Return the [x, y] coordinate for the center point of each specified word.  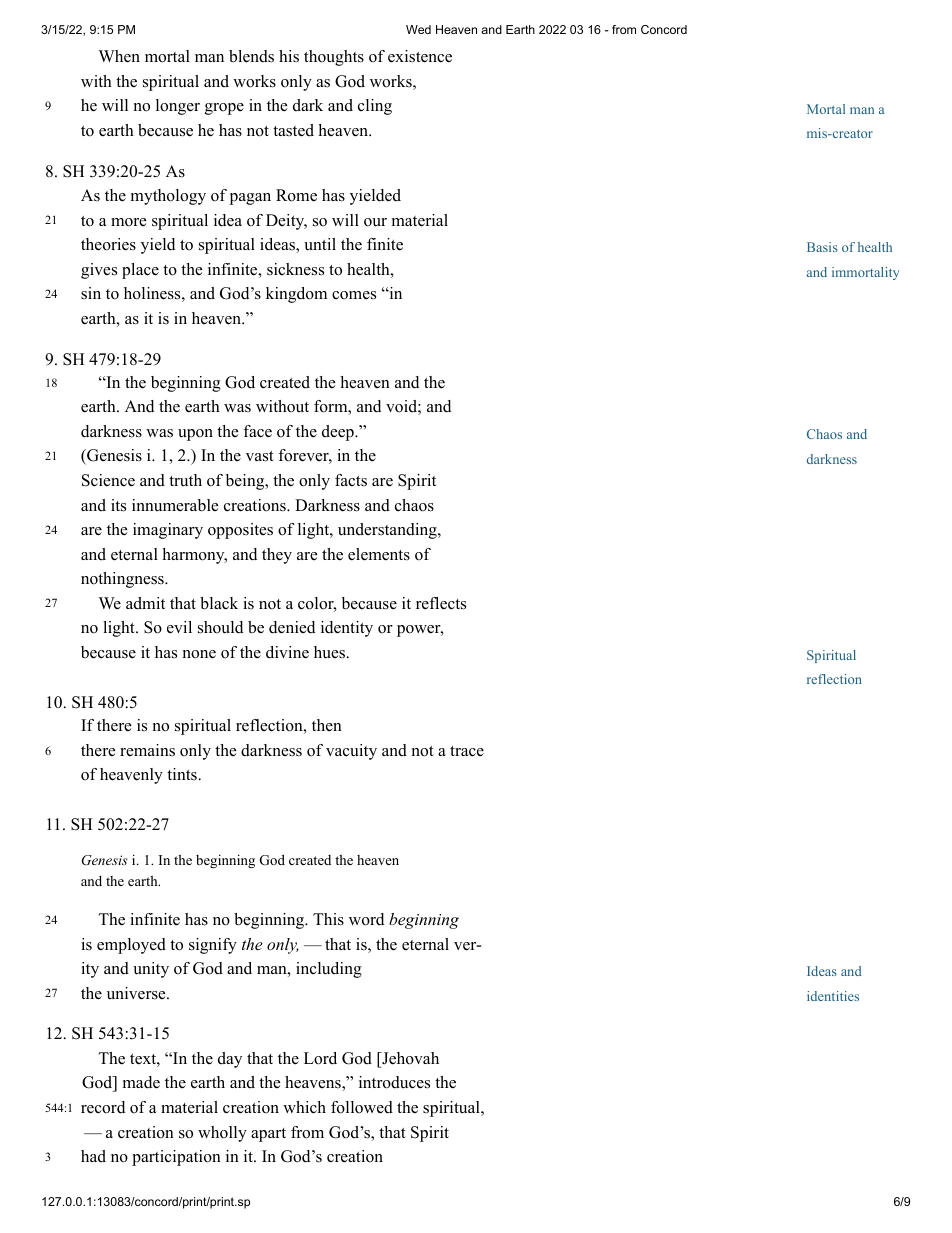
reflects [441, 603]
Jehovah [409, 1058]
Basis [822, 247]
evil [179, 627]
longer [178, 107]
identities [833, 996]
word [366, 919]
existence [420, 56]
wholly [222, 1134]
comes [354, 295]
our [375, 222]
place [140, 271]
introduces [394, 1082]
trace [467, 751]
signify [213, 946]
